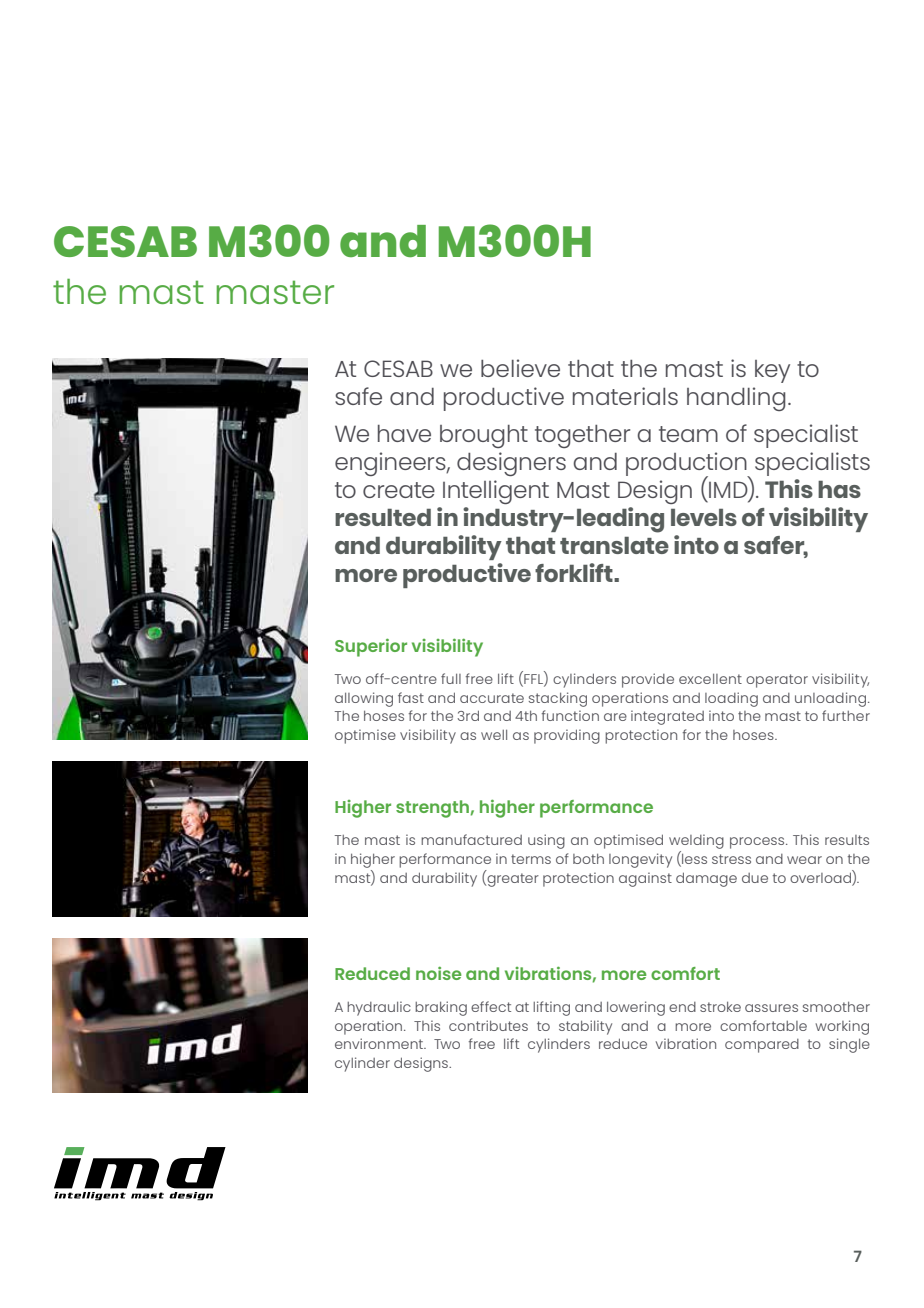 This page has width=924, height=1308. What do you see at coordinates (404, 433) in the page?
I see `have` at bounding box center [404, 433].
